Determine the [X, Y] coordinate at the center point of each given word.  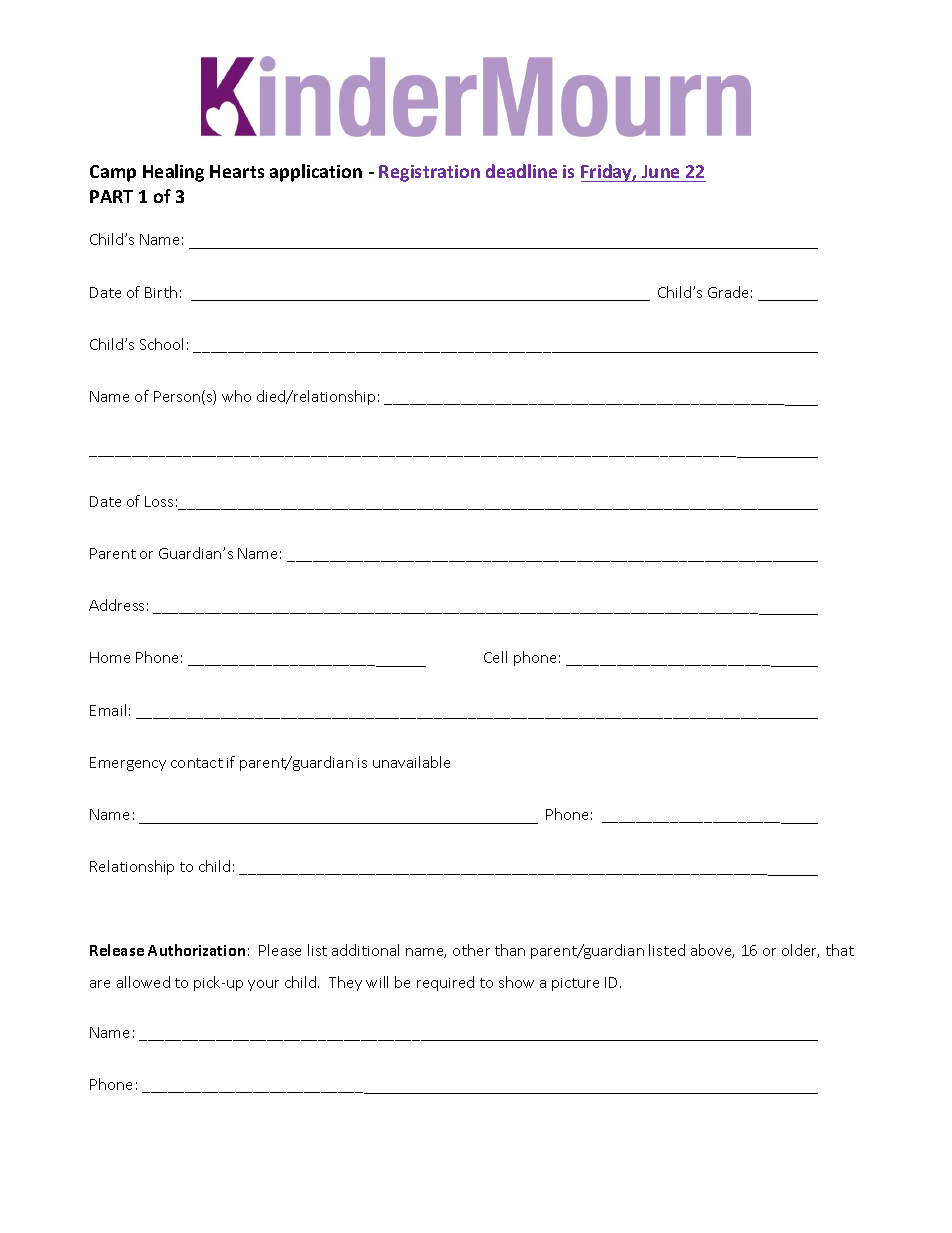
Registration [429, 173]
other [471, 950]
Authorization [196, 950]
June [660, 171]
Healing [173, 173]
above [712, 951]
